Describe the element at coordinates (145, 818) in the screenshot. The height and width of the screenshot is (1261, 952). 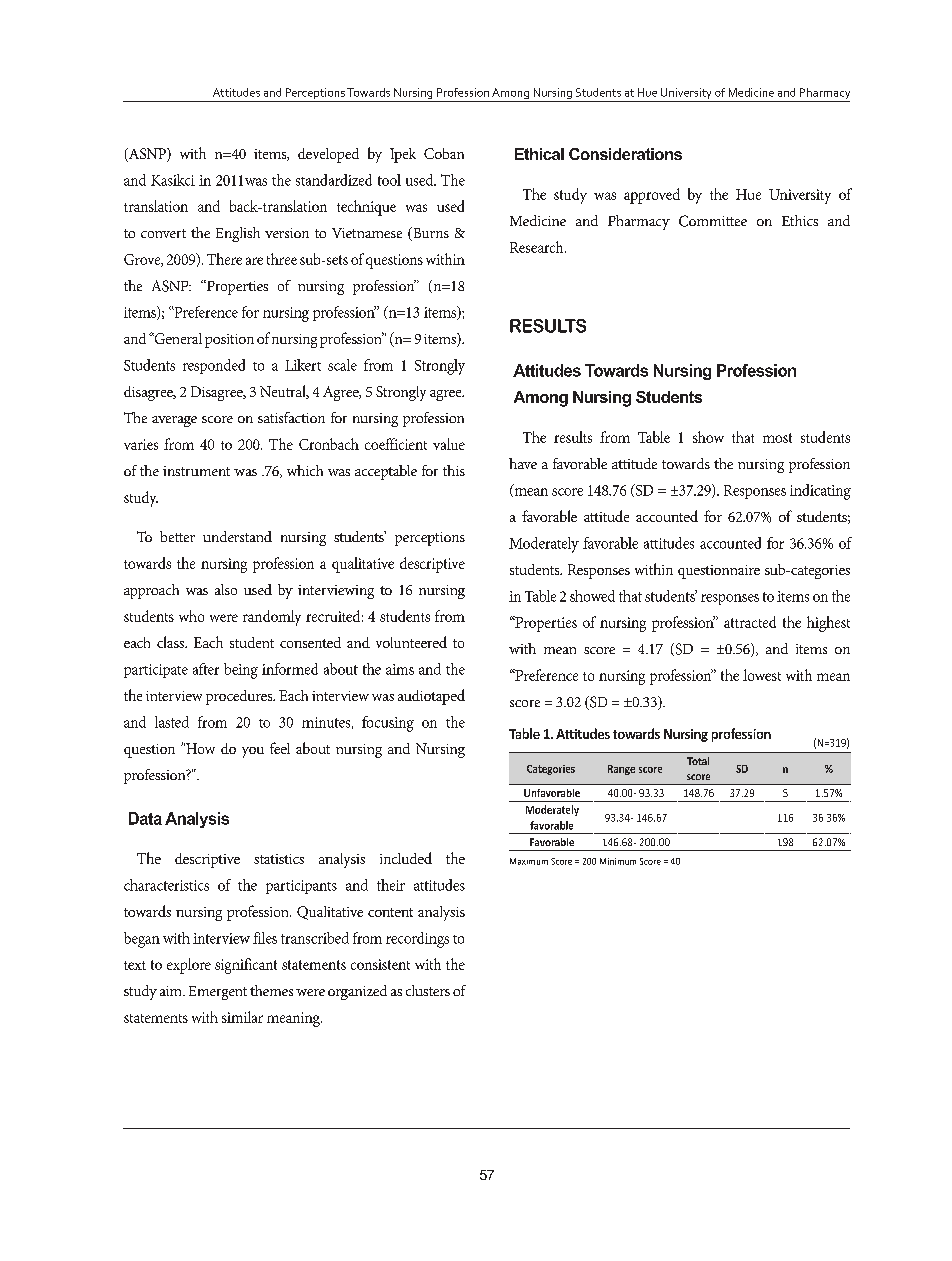
I see `Data` at that location.
